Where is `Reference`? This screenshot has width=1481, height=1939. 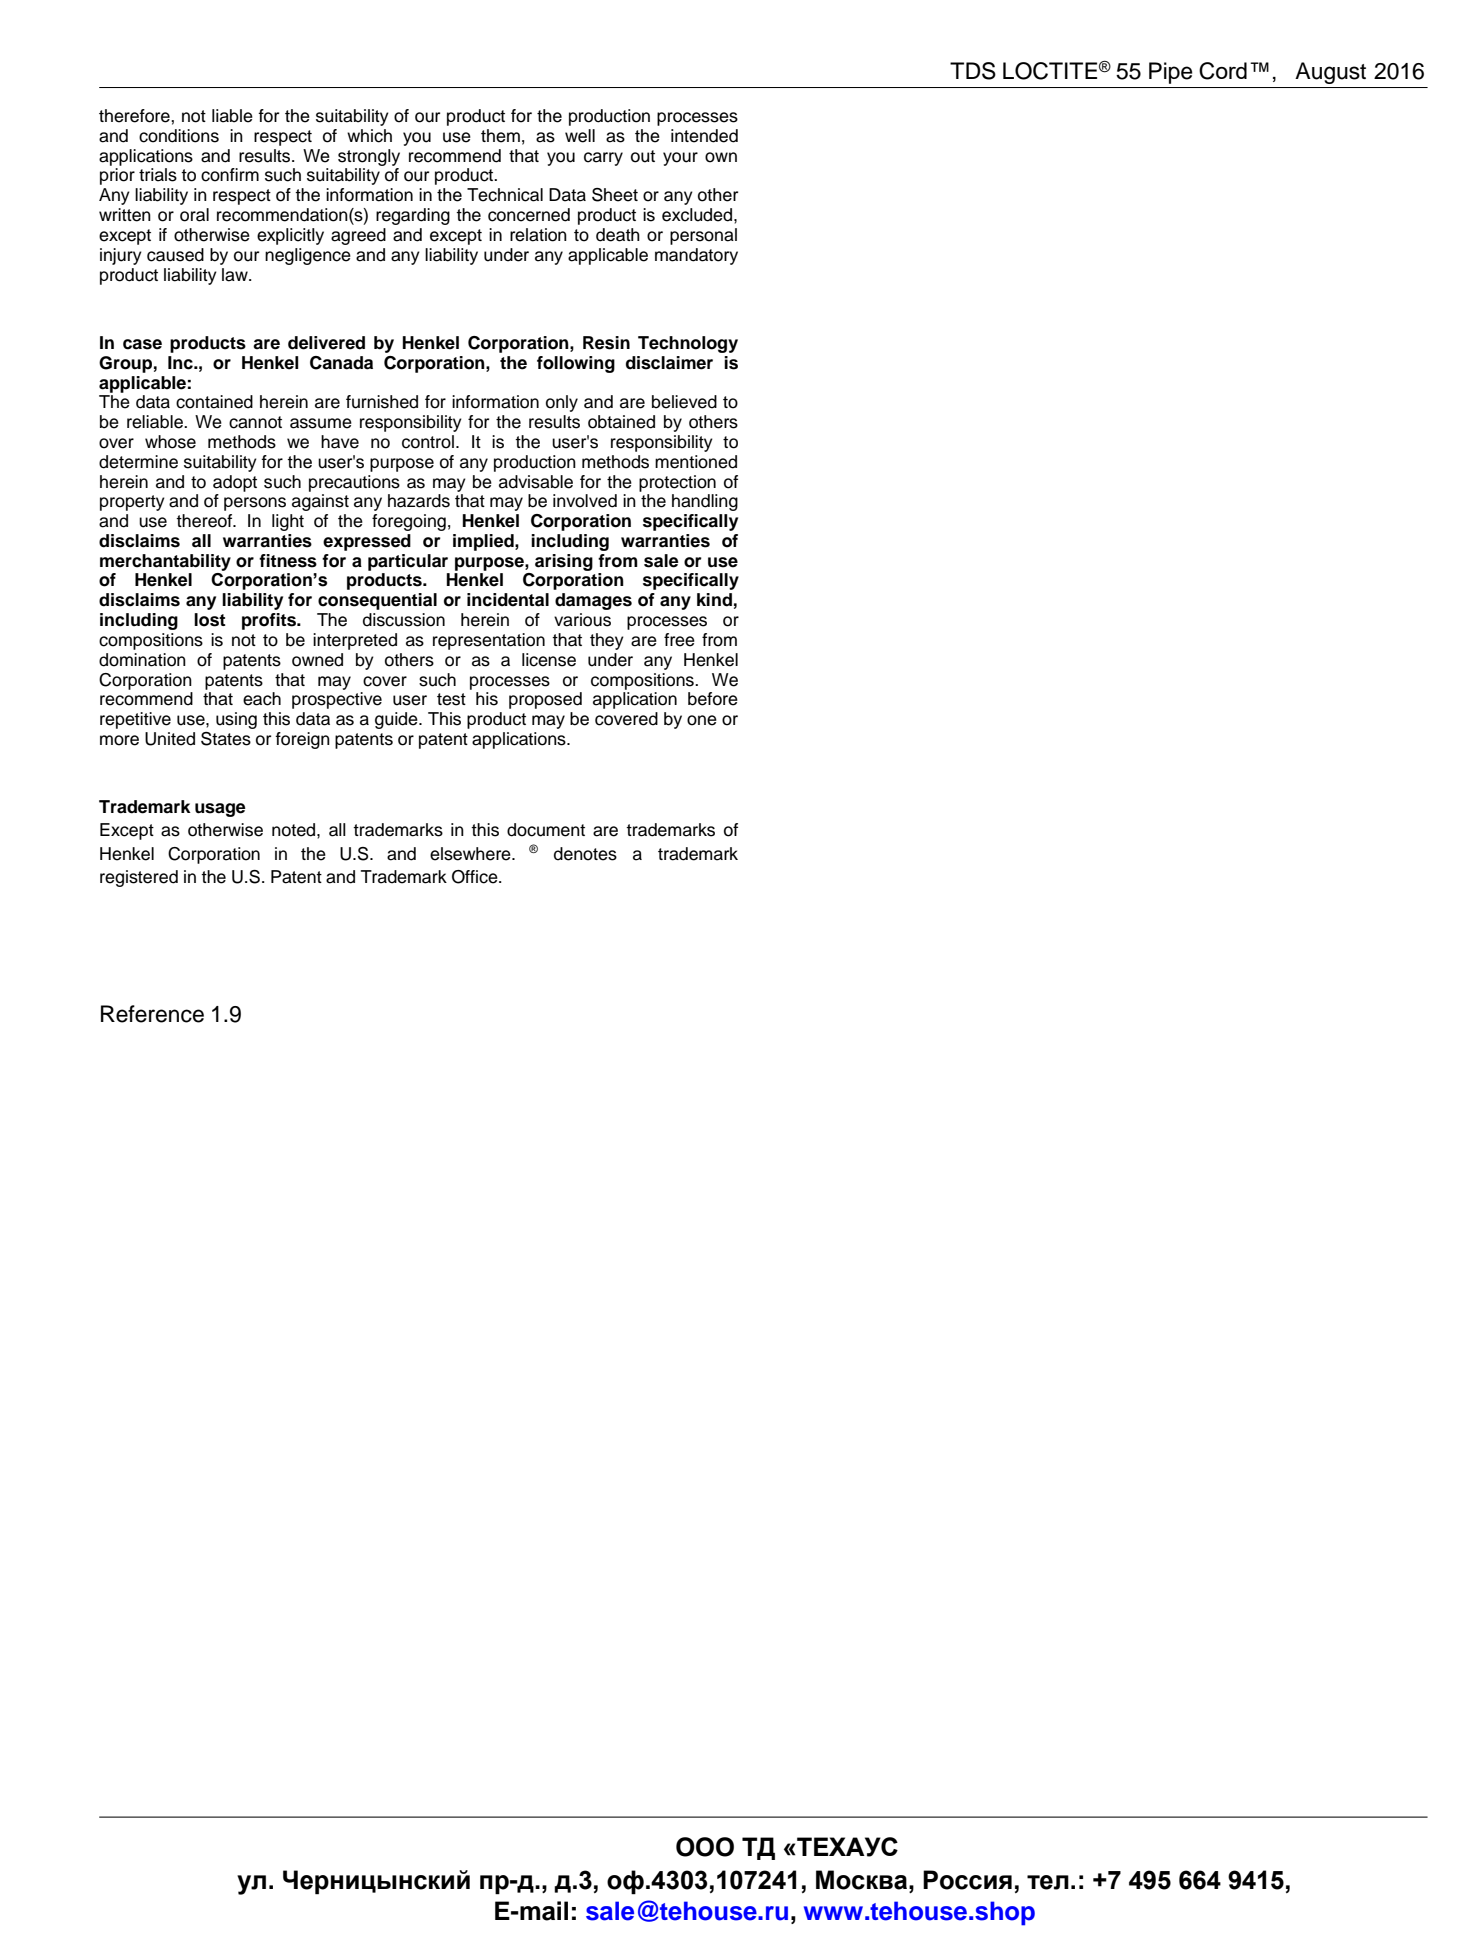 Reference is located at coordinates (152, 1014).
